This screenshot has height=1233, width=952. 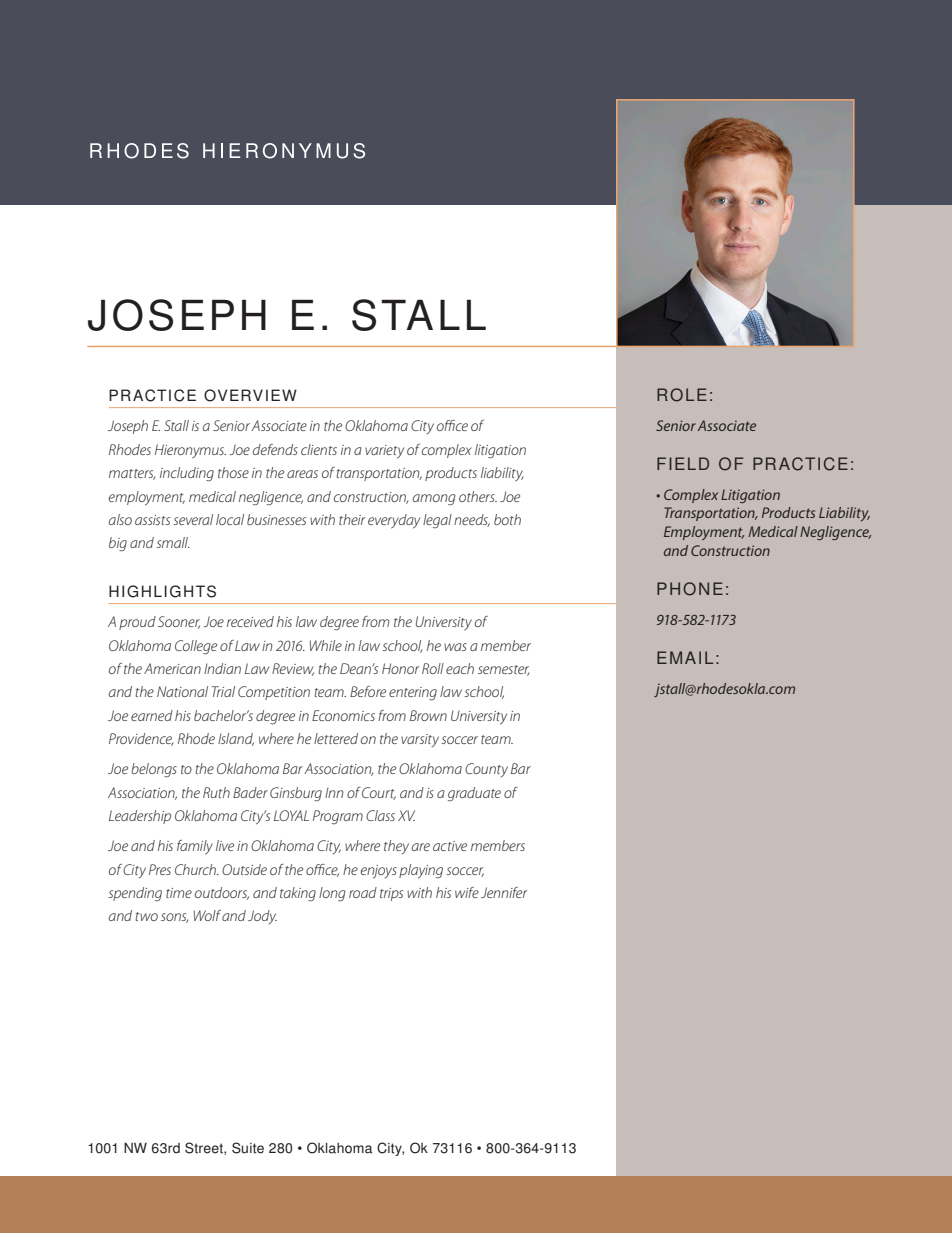 What do you see at coordinates (262, 917) in the screenshot?
I see `Jody` at bounding box center [262, 917].
